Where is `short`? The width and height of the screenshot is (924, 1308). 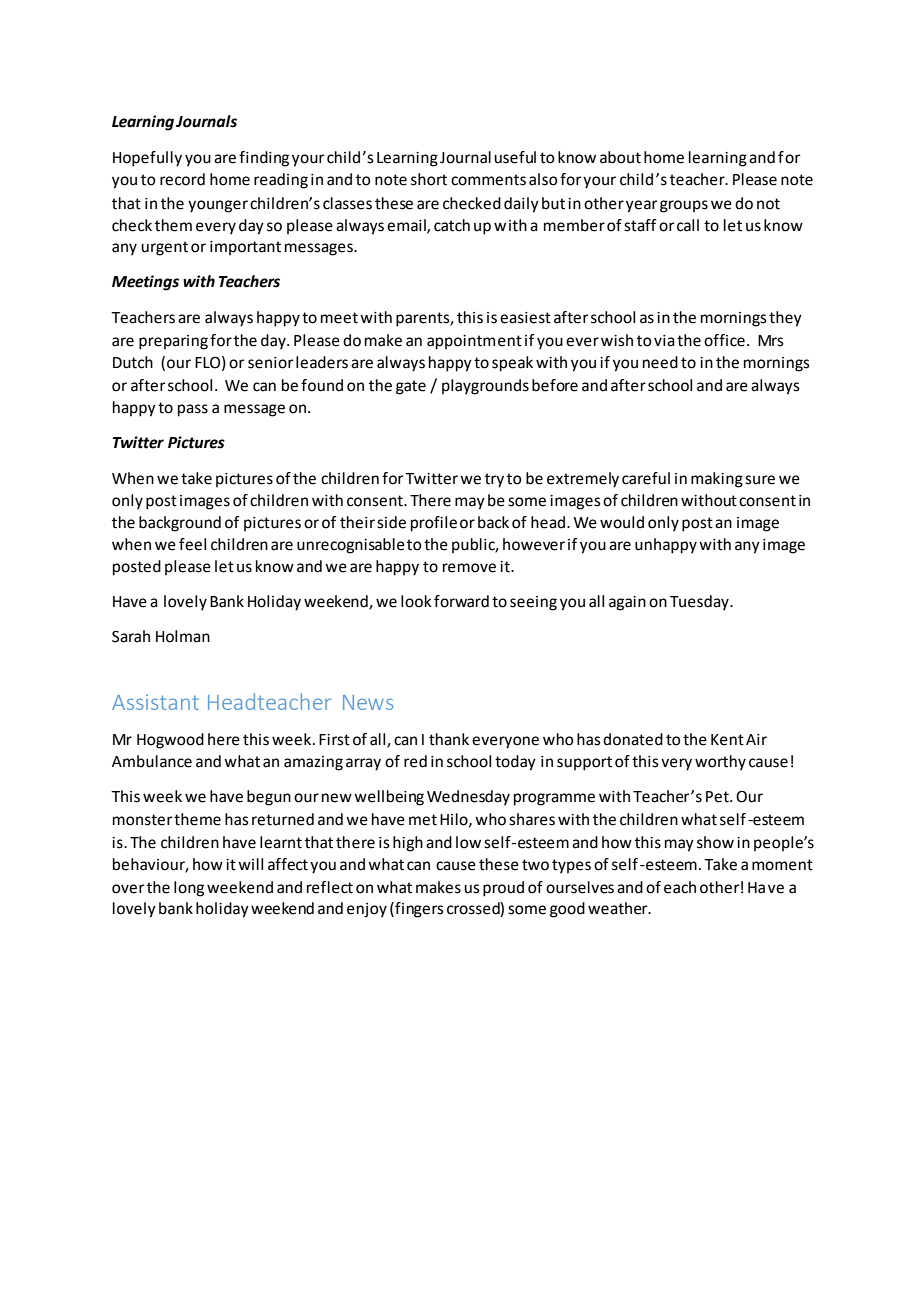 short is located at coordinates (429, 179).
